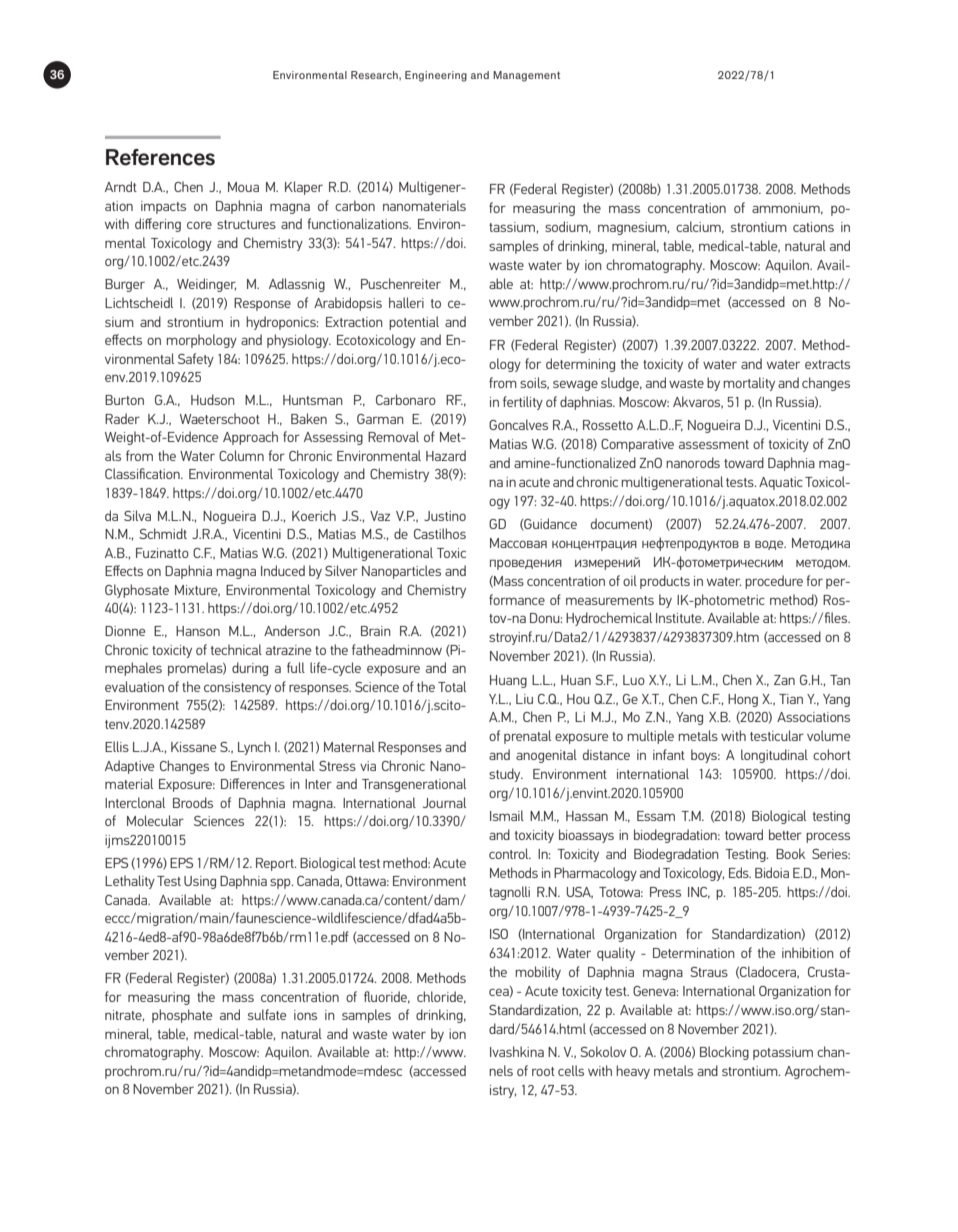  Describe the element at coordinates (182, 1016) in the document. I see `phosphate` at that location.
